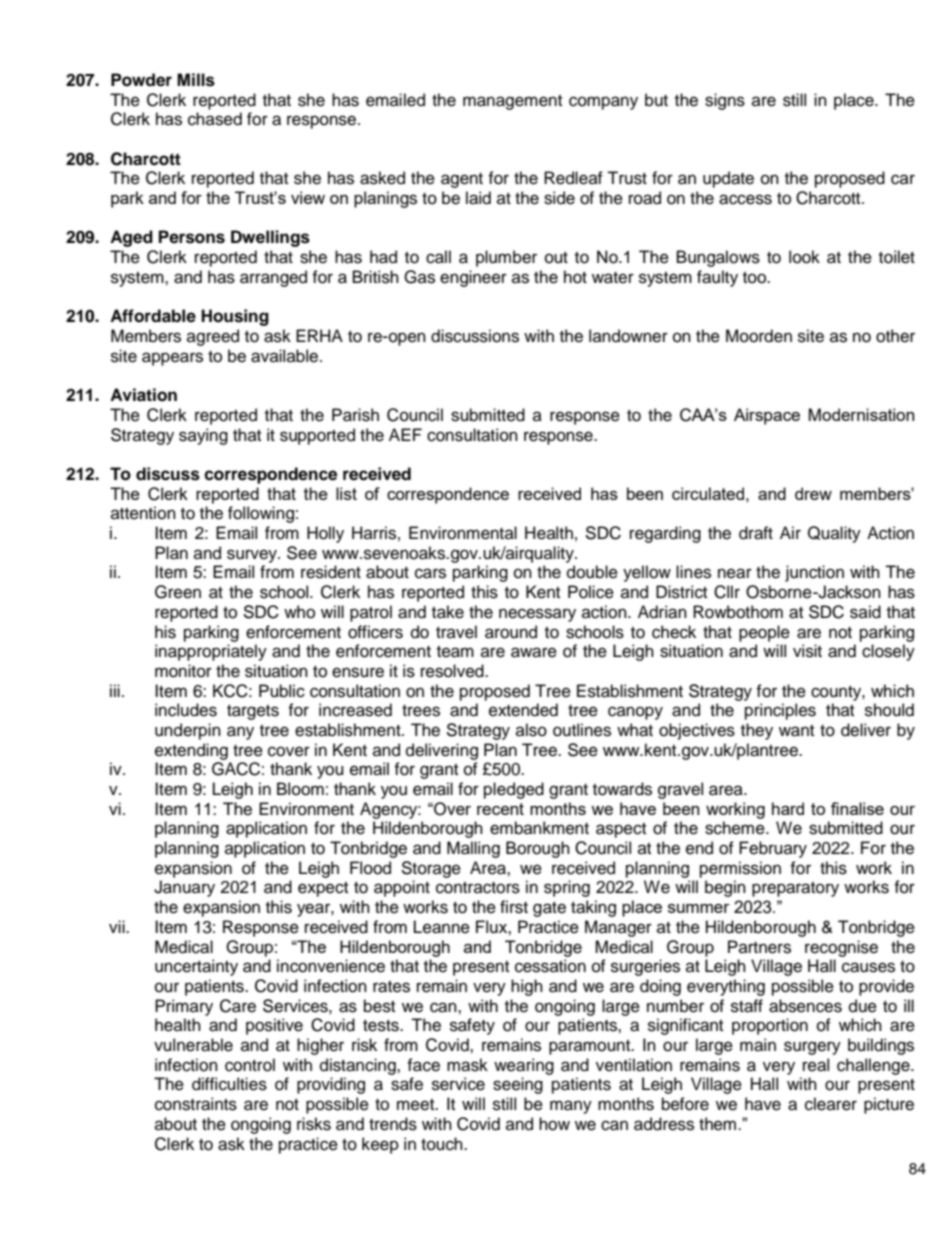 This page has width=952, height=1233. What do you see at coordinates (196, 1104) in the page?
I see `constraints` at bounding box center [196, 1104].
